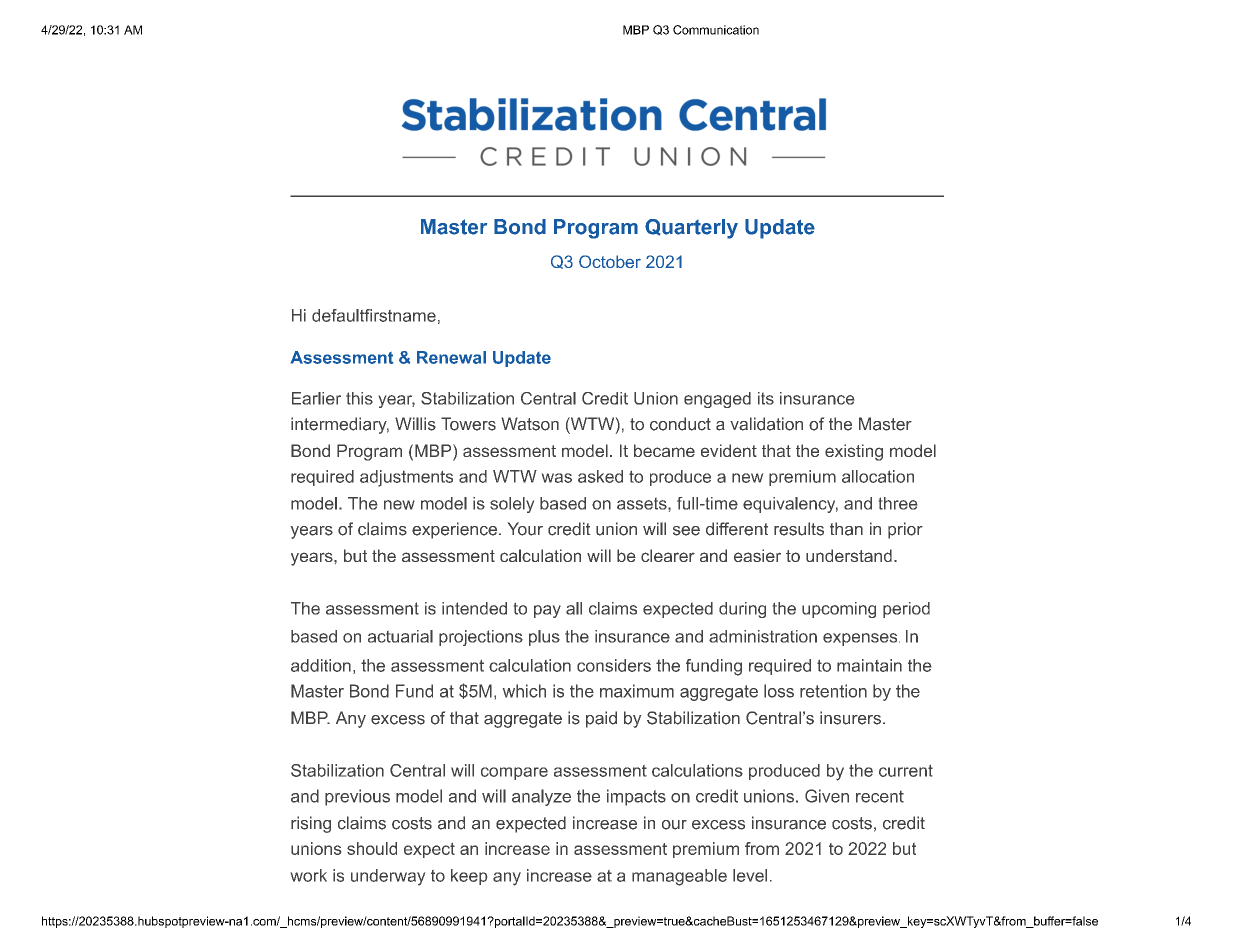 The image size is (1233, 952). I want to click on manageable, so click(679, 877).
